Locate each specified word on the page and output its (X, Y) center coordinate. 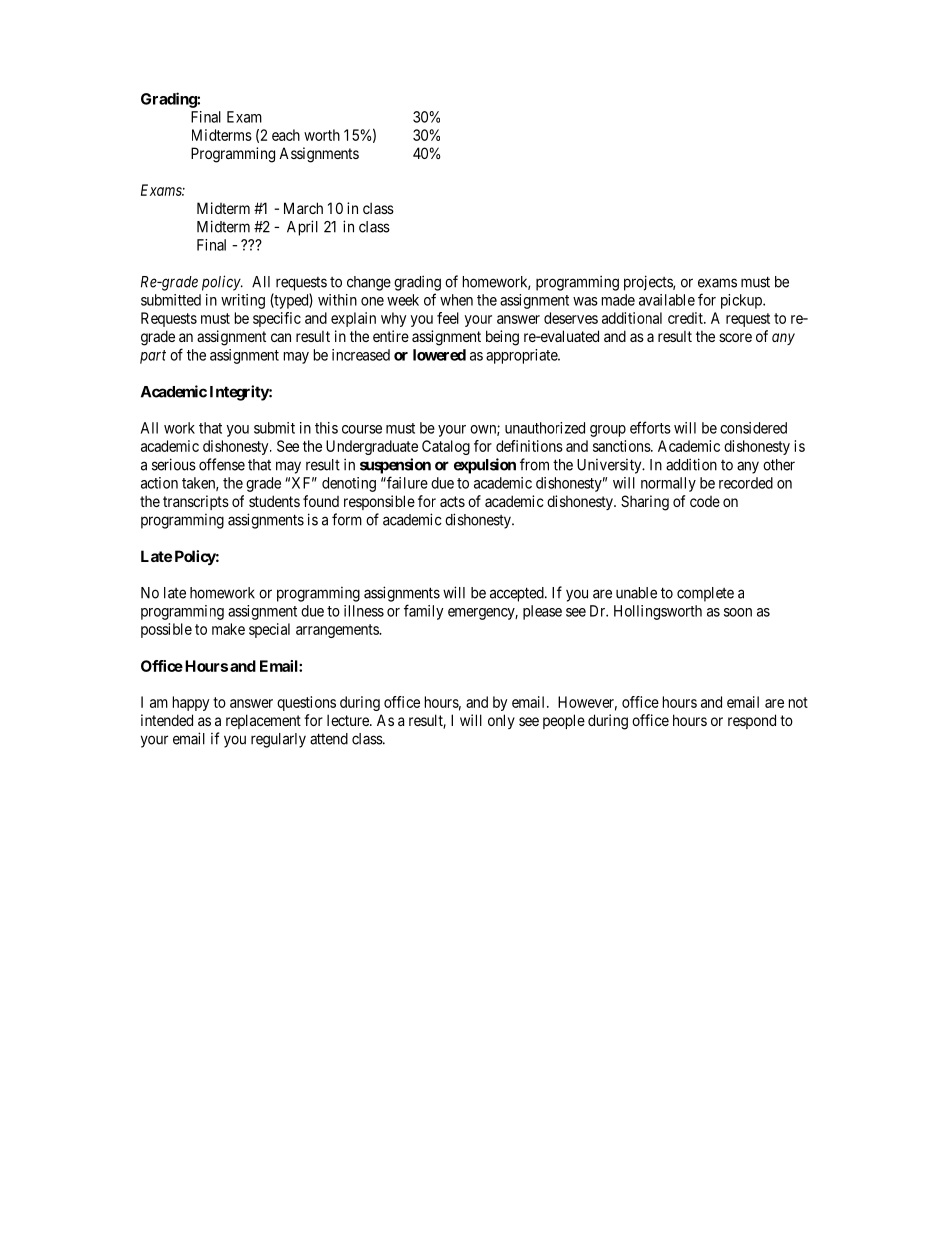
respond (752, 721)
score (735, 337)
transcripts (196, 502)
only (501, 721)
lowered (439, 355)
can (281, 337)
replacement (263, 721)
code (705, 501)
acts (452, 501)
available (667, 300)
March (303, 208)
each (286, 135)
